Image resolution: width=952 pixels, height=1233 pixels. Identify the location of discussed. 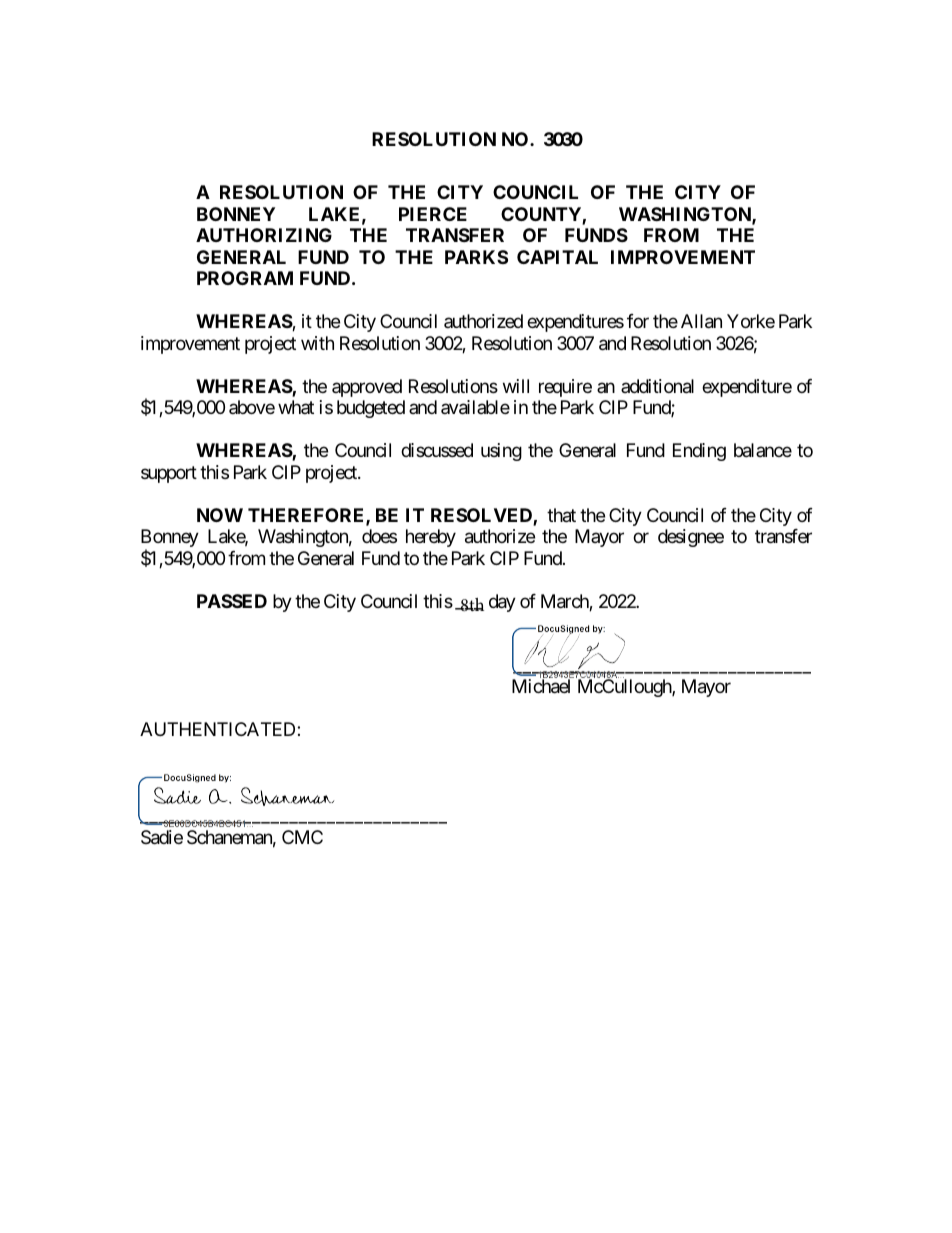
(437, 450).
